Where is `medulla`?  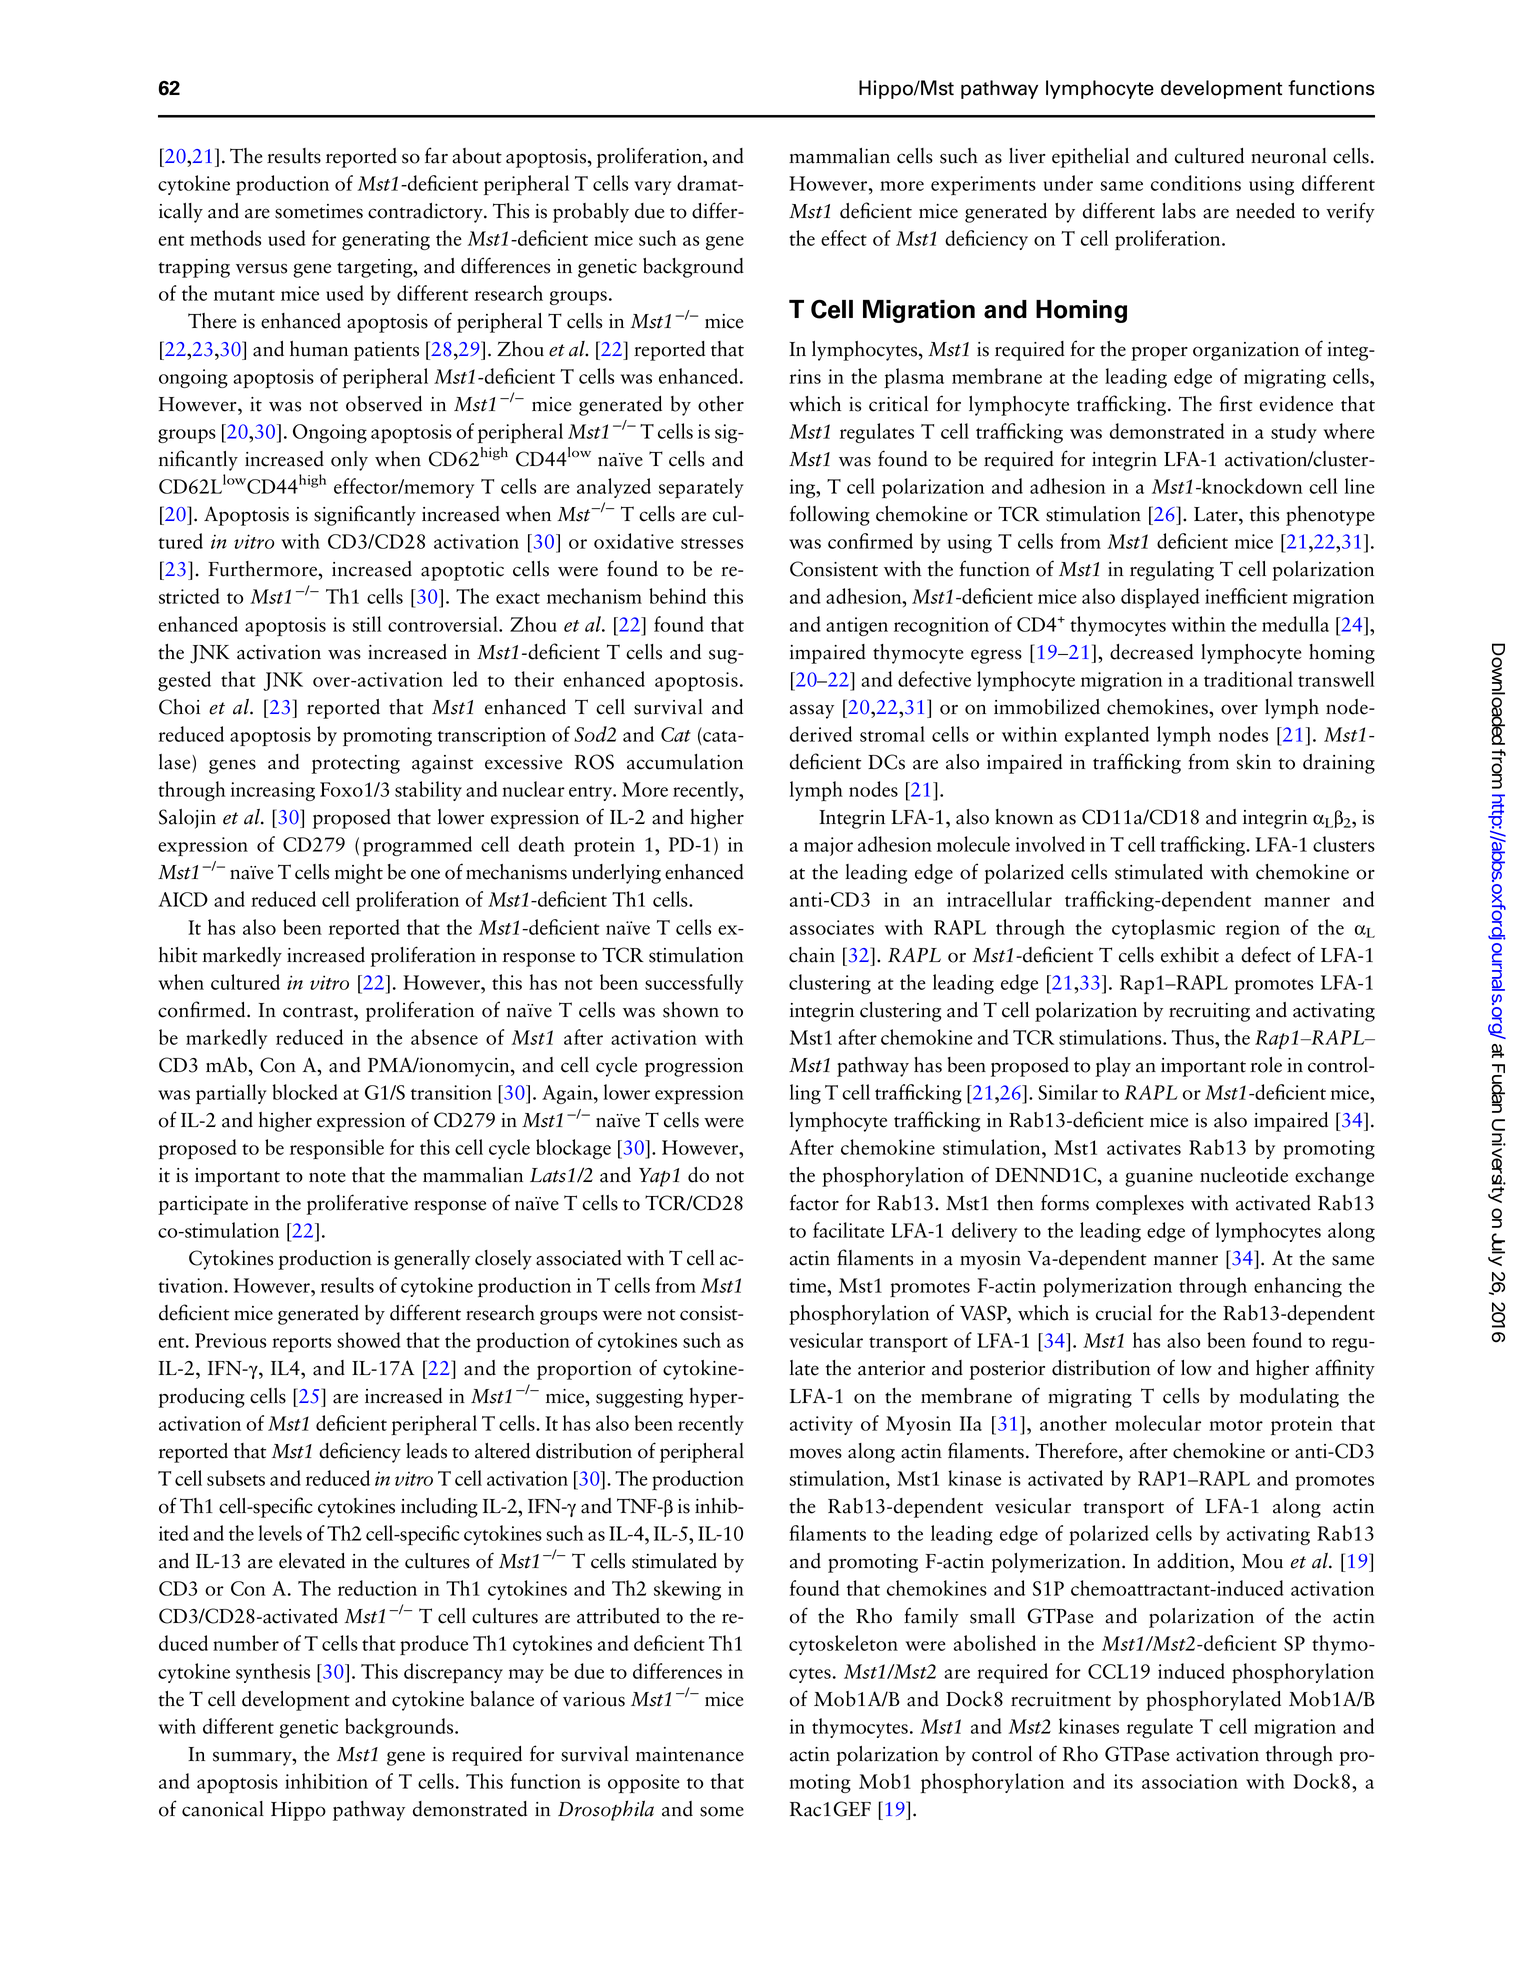 medulla is located at coordinates (1295, 624).
